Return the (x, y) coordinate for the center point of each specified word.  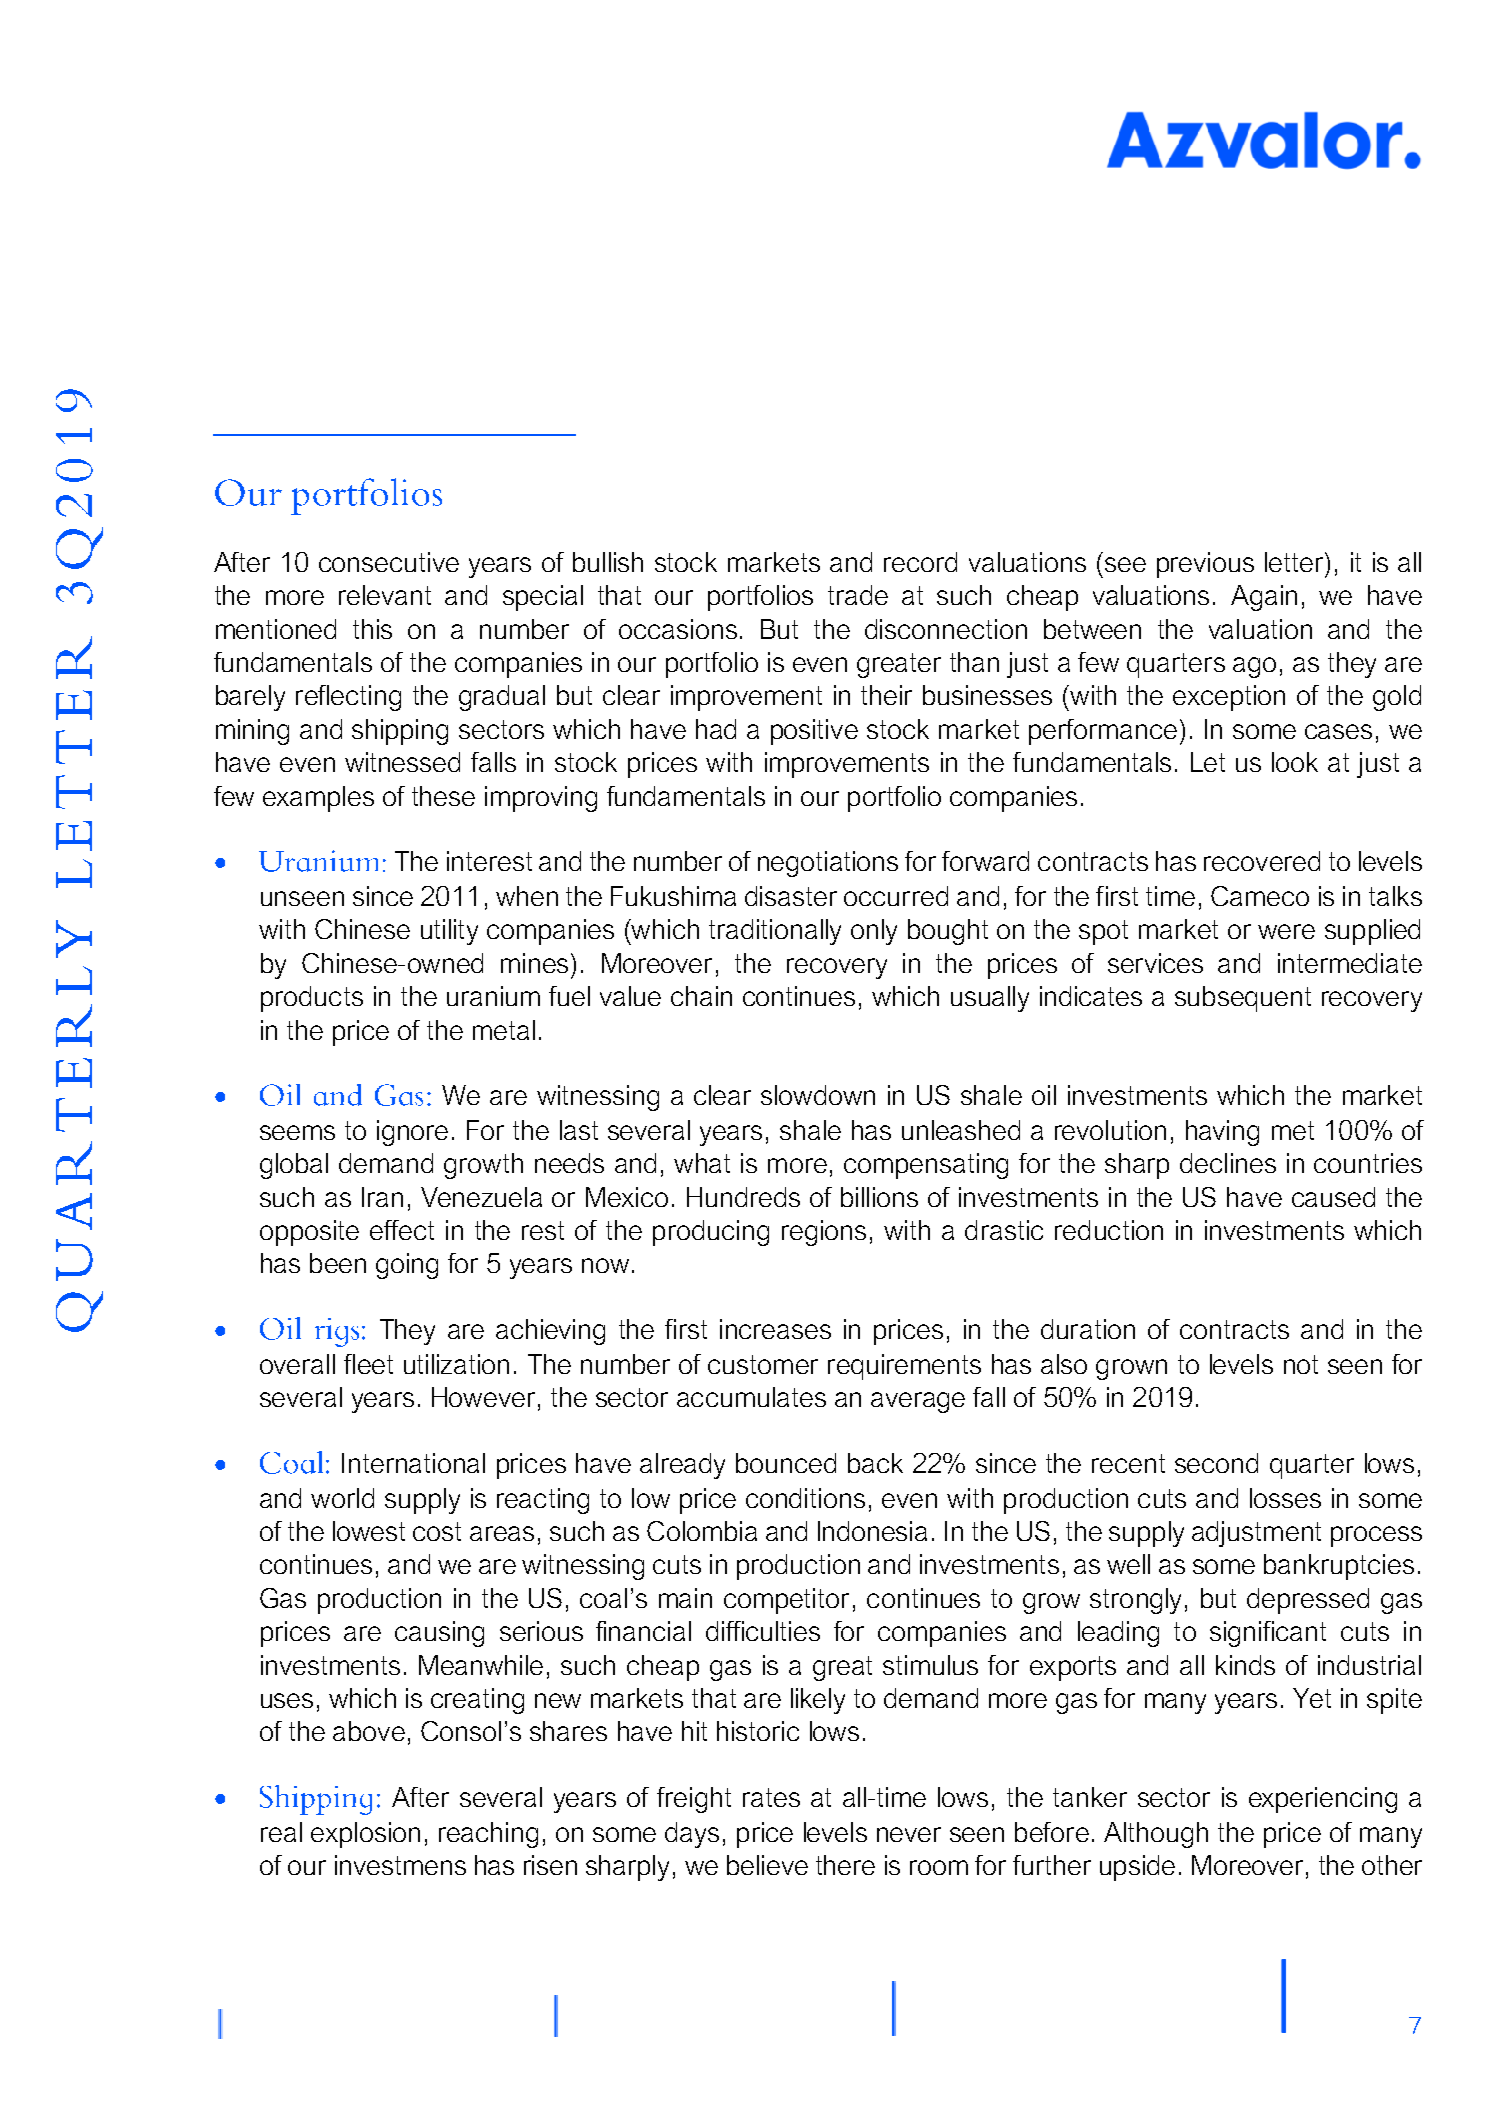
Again (1264, 598)
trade (858, 595)
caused (1333, 1197)
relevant (385, 595)
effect (402, 1230)
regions (824, 1233)
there (845, 1865)
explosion (365, 1835)
